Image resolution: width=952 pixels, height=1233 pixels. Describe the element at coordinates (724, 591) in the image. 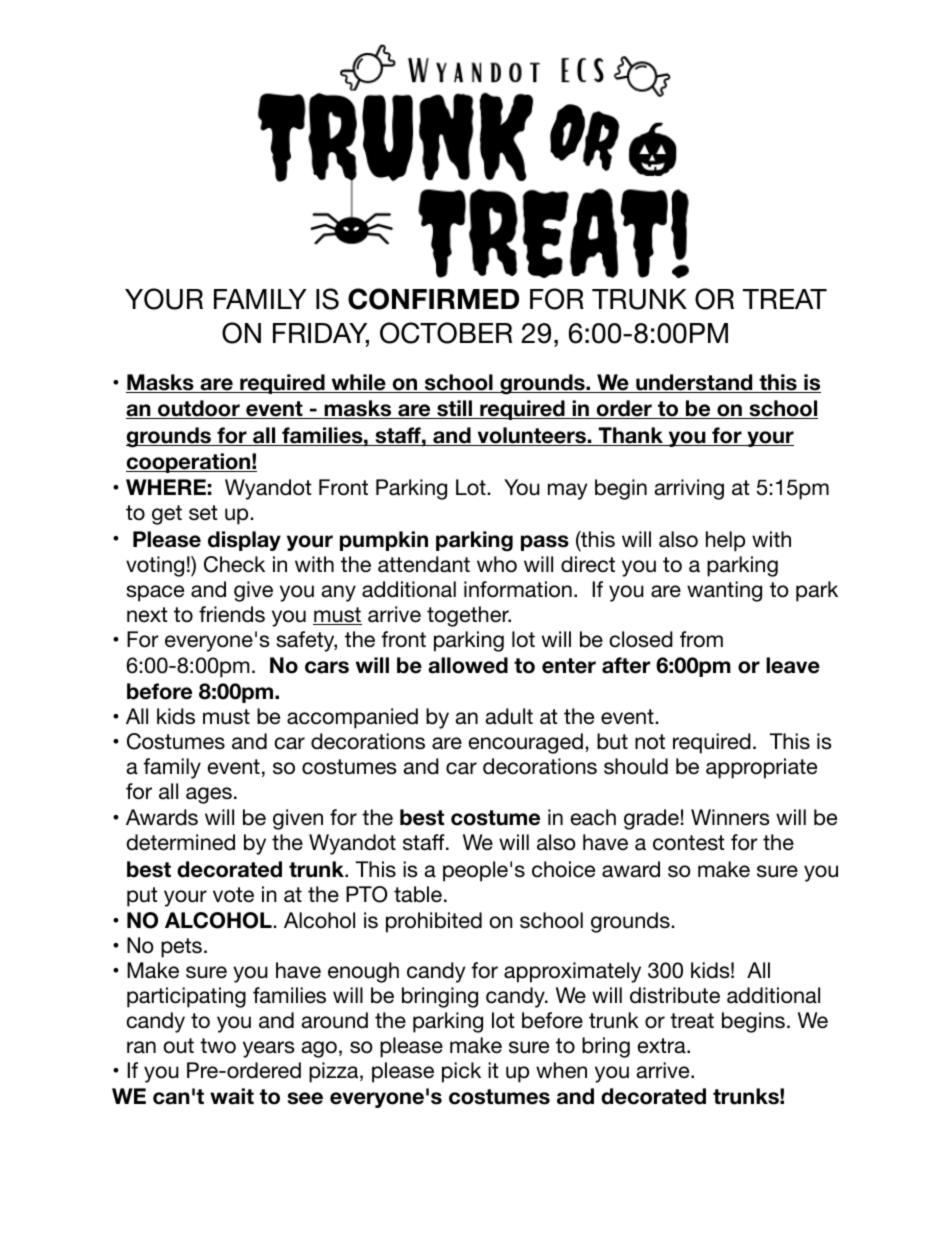

I see `wanting` at that location.
